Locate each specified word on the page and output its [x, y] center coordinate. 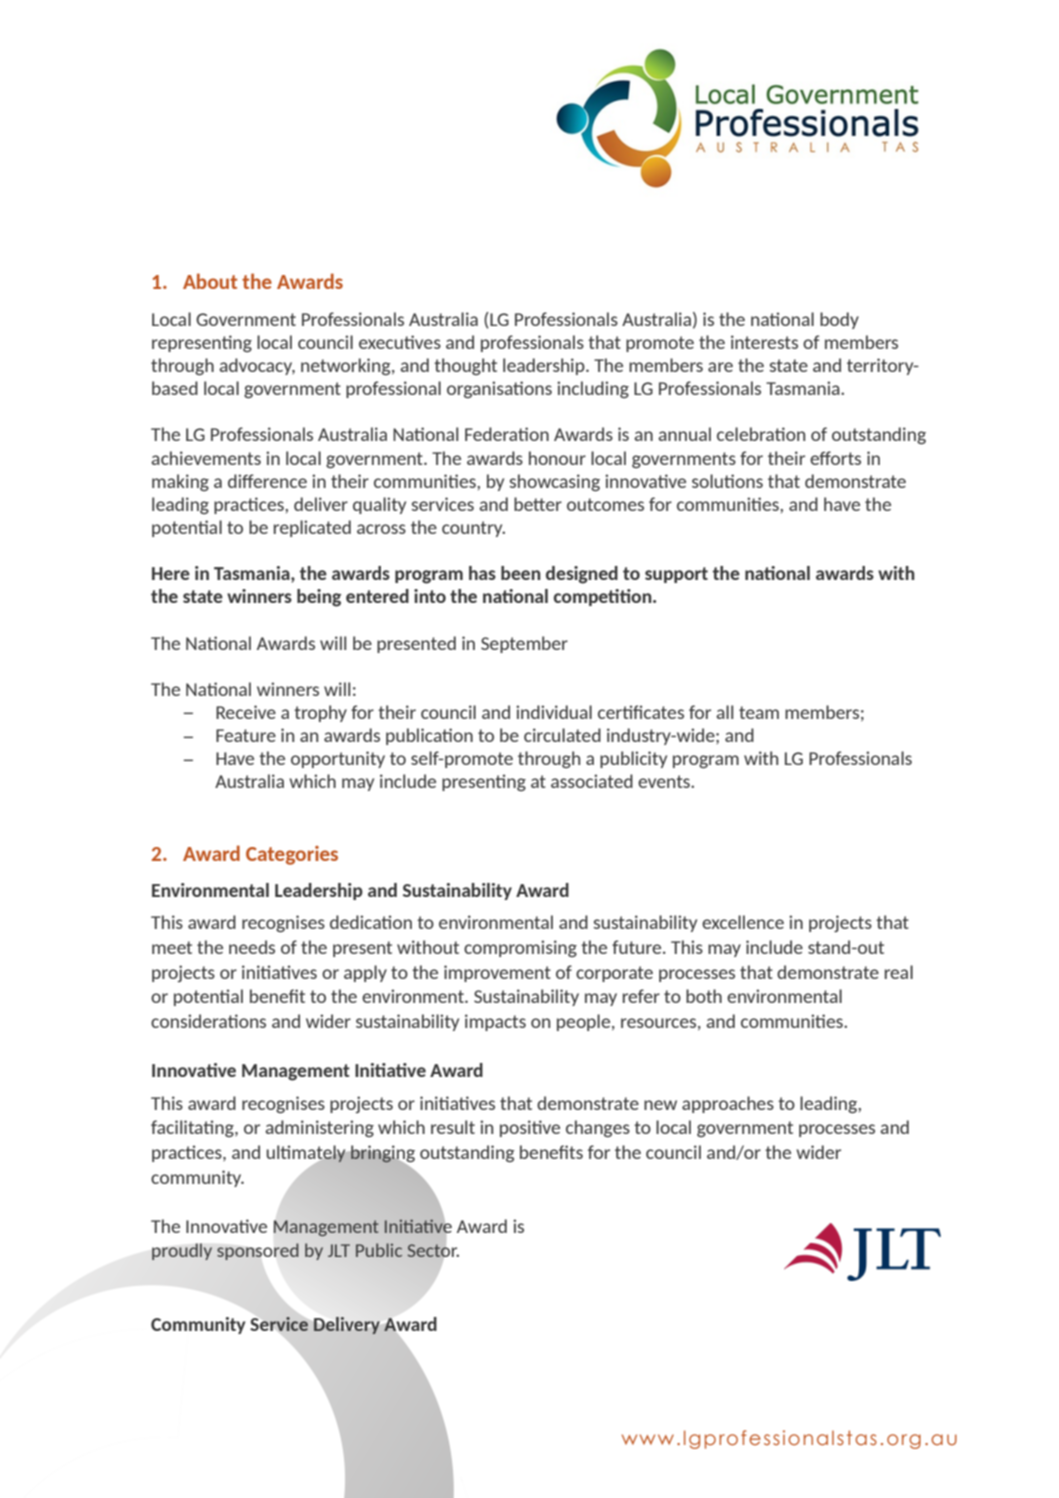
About [210, 281]
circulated [562, 735]
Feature [246, 735]
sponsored [258, 1251]
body [839, 320]
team [759, 712]
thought [465, 366]
